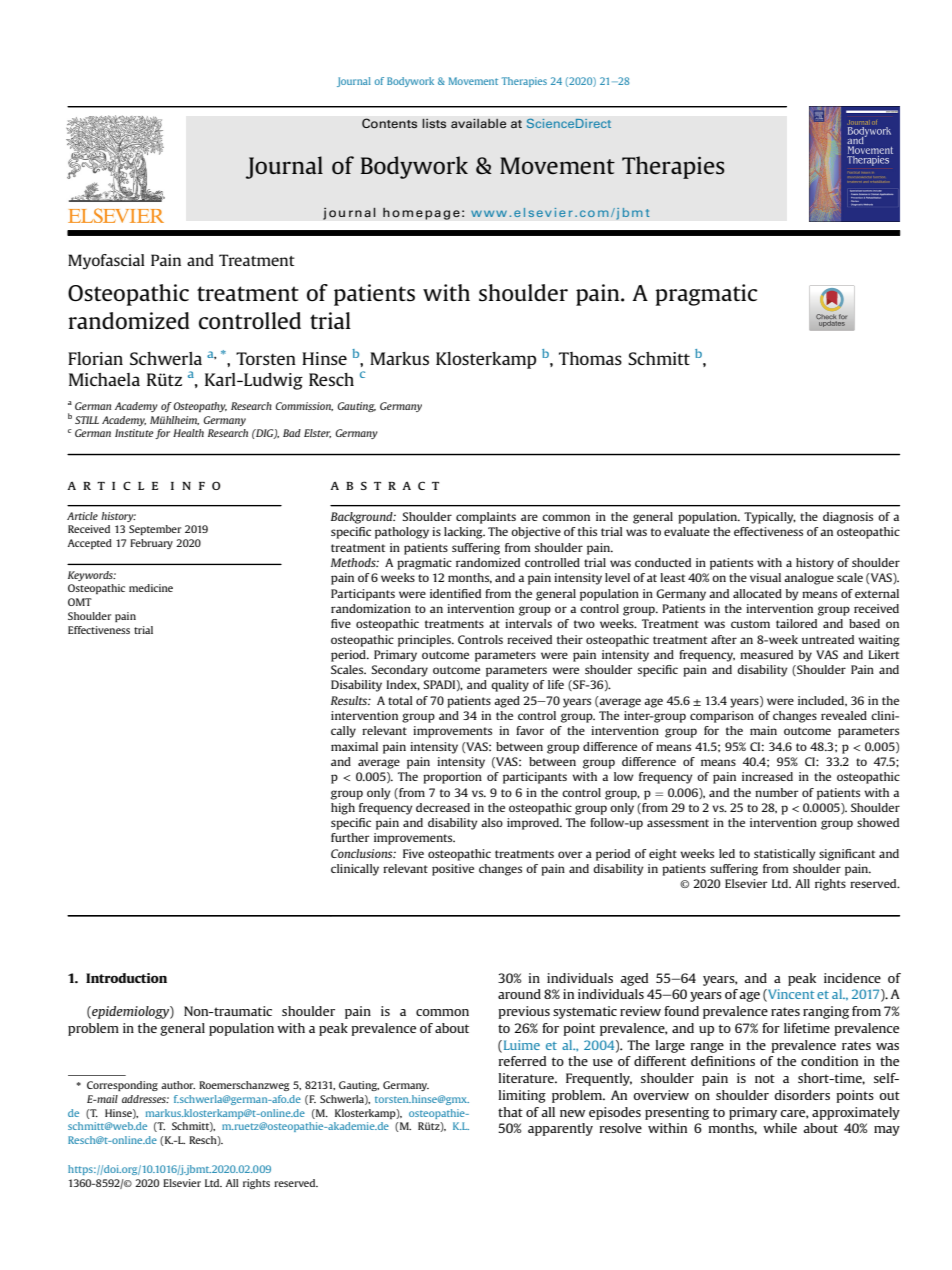 Image resolution: width=952 pixels, height=1270 pixels. I want to click on disorders, so click(802, 1095).
